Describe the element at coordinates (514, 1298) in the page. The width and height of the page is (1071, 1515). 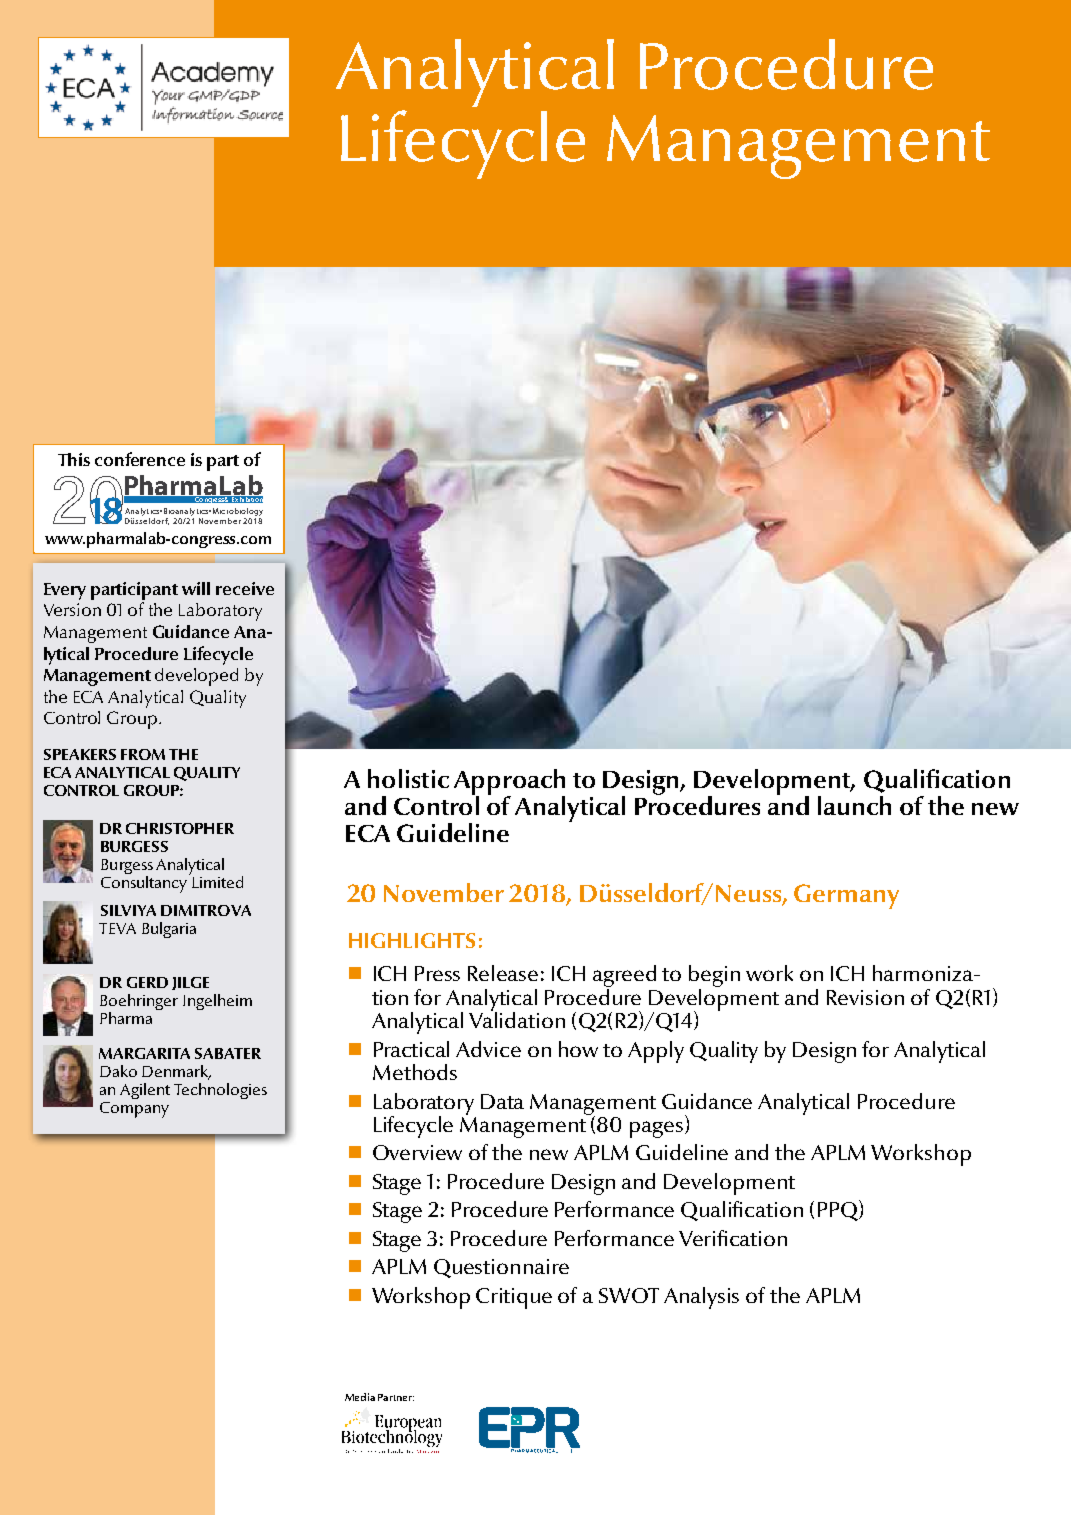
I see `Critique` at that location.
